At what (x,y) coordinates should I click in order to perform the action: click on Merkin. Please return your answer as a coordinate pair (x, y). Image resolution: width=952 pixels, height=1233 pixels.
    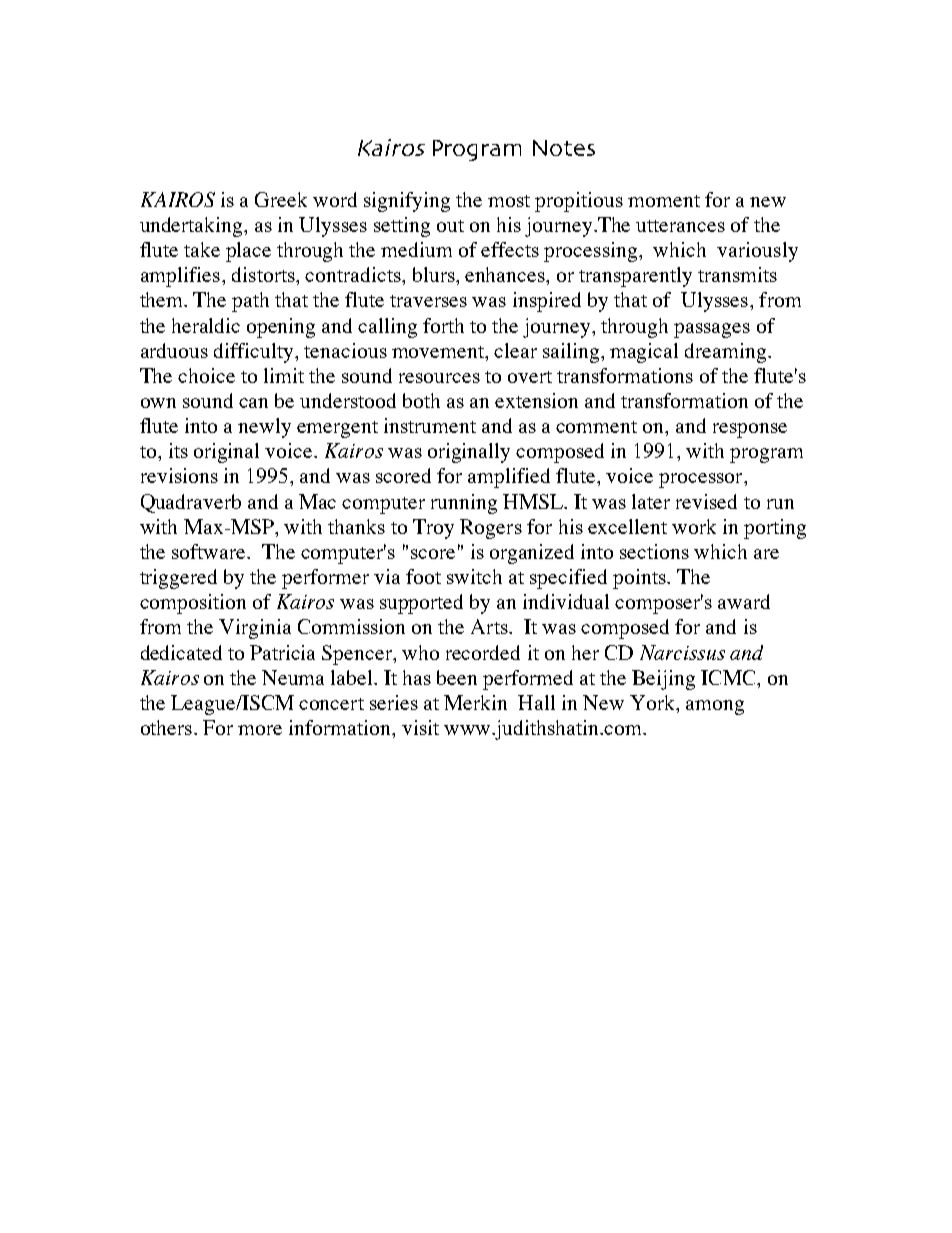
    Looking at the image, I should click on (475, 702).
